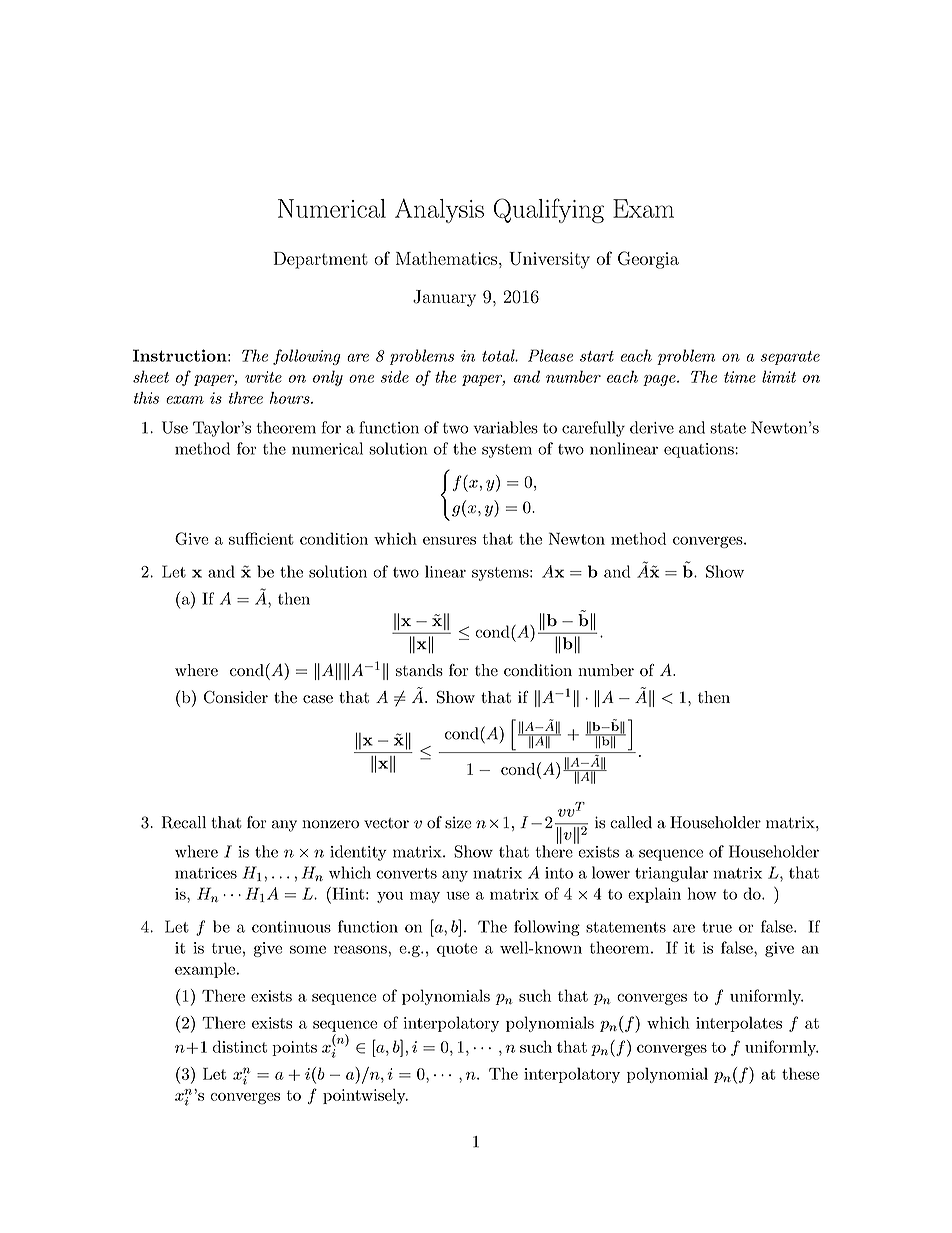 This image has height=1233, width=952. I want to click on size, so click(458, 822).
